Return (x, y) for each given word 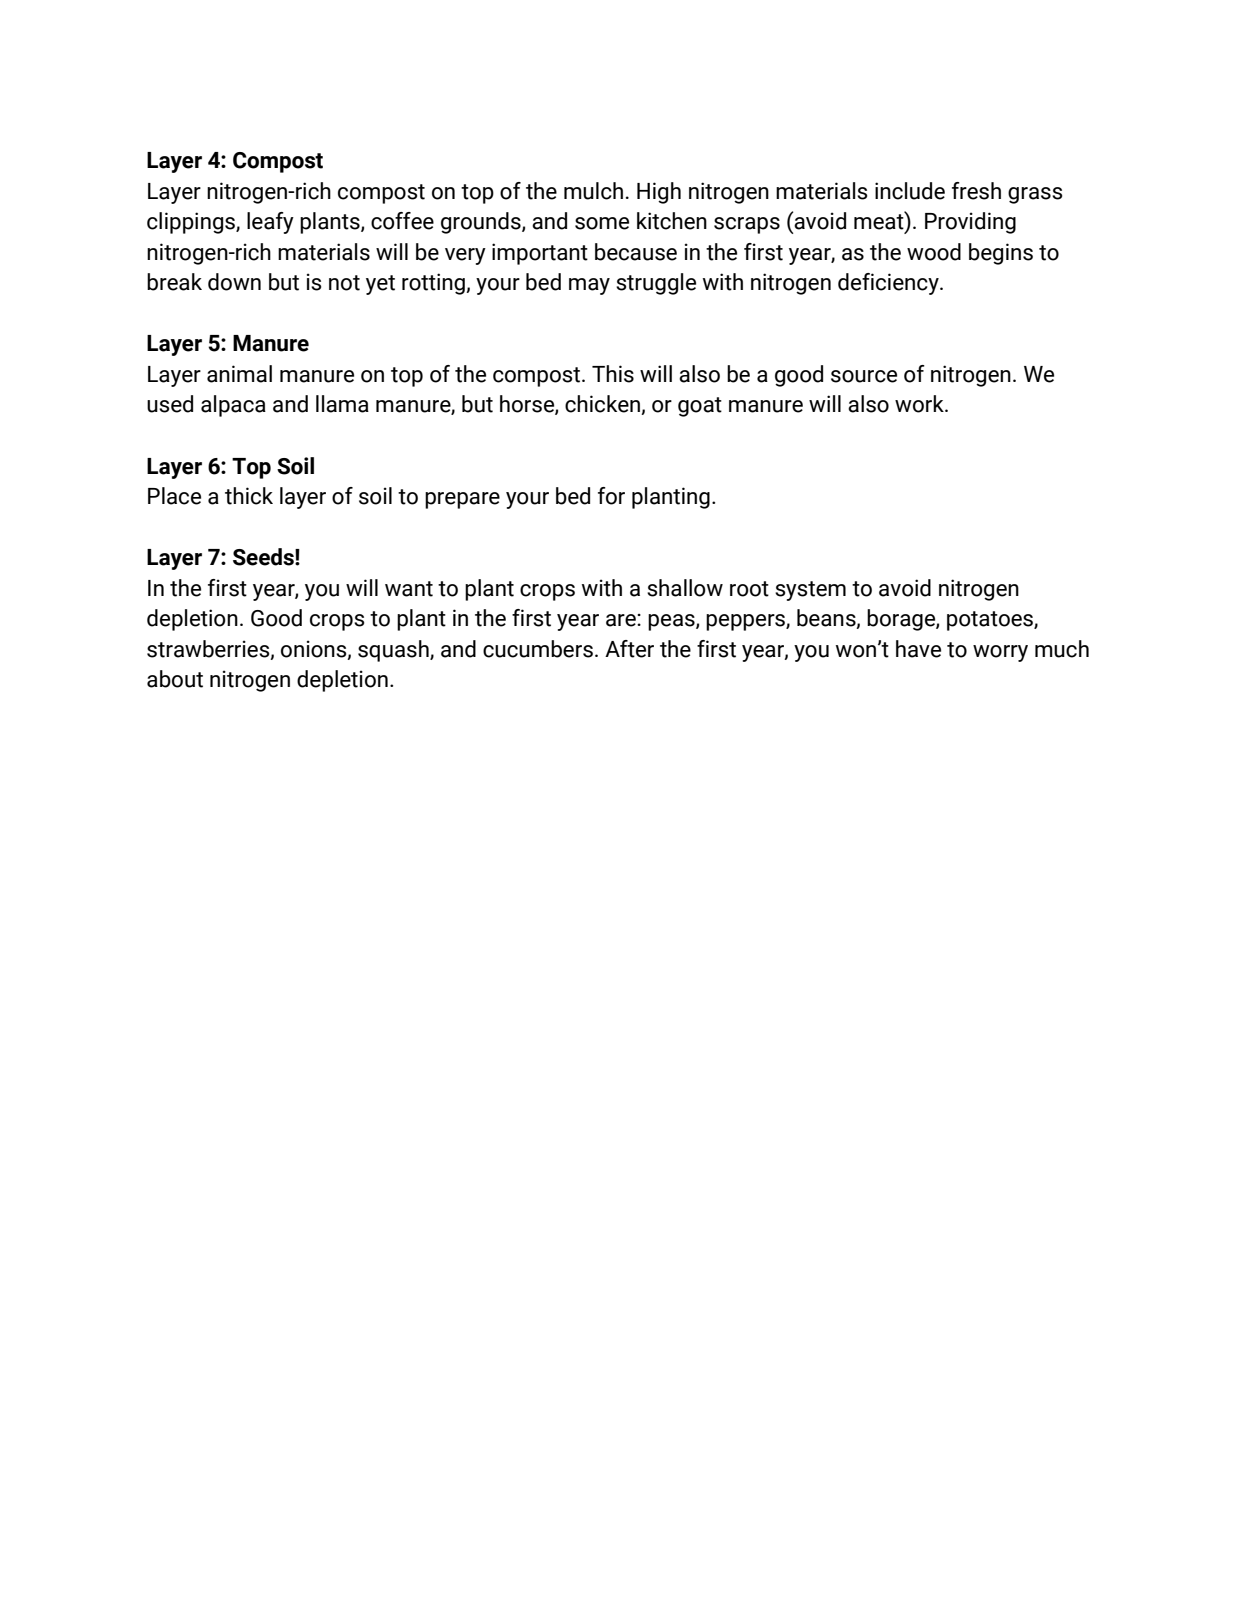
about (175, 679)
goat (700, 407)
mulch (593, 191)
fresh (976, 191)
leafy (270, 223)
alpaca (233, 406)
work (920, 404)
